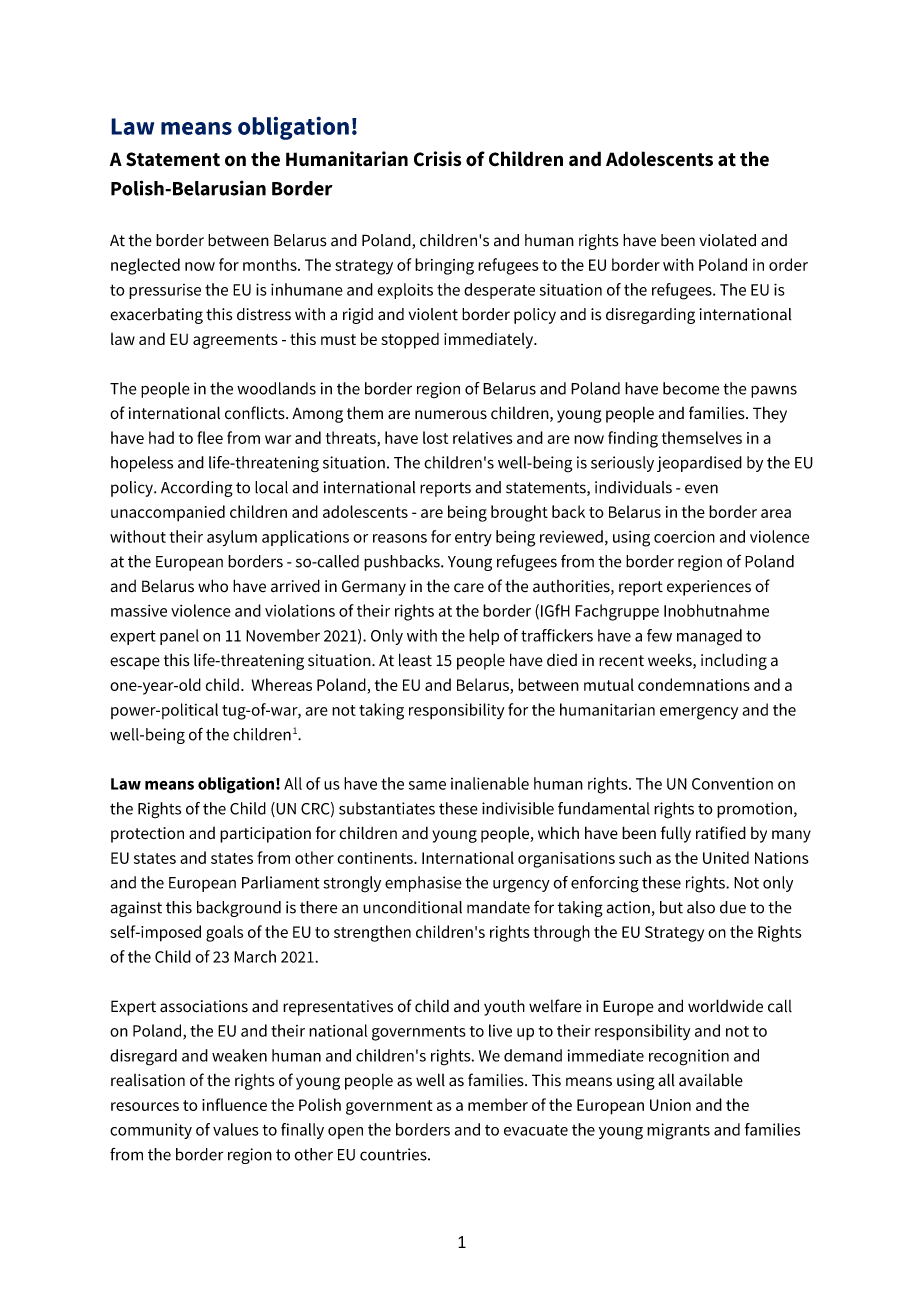  Describe the element at coordinates (234, 1104) in the screenshot. I see `influence` at that location.
